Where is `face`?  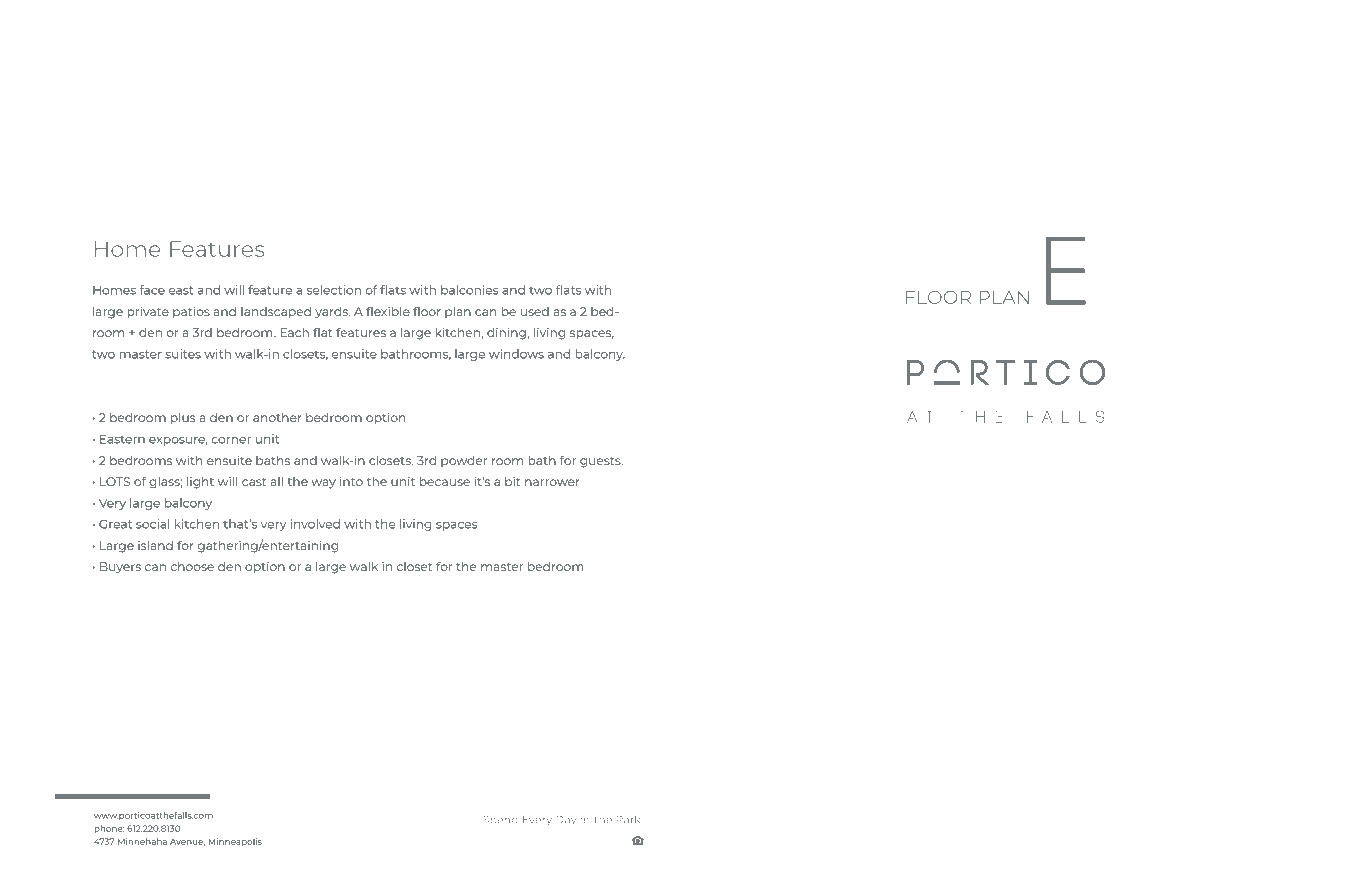 face is located at coordinates (152, 290).
